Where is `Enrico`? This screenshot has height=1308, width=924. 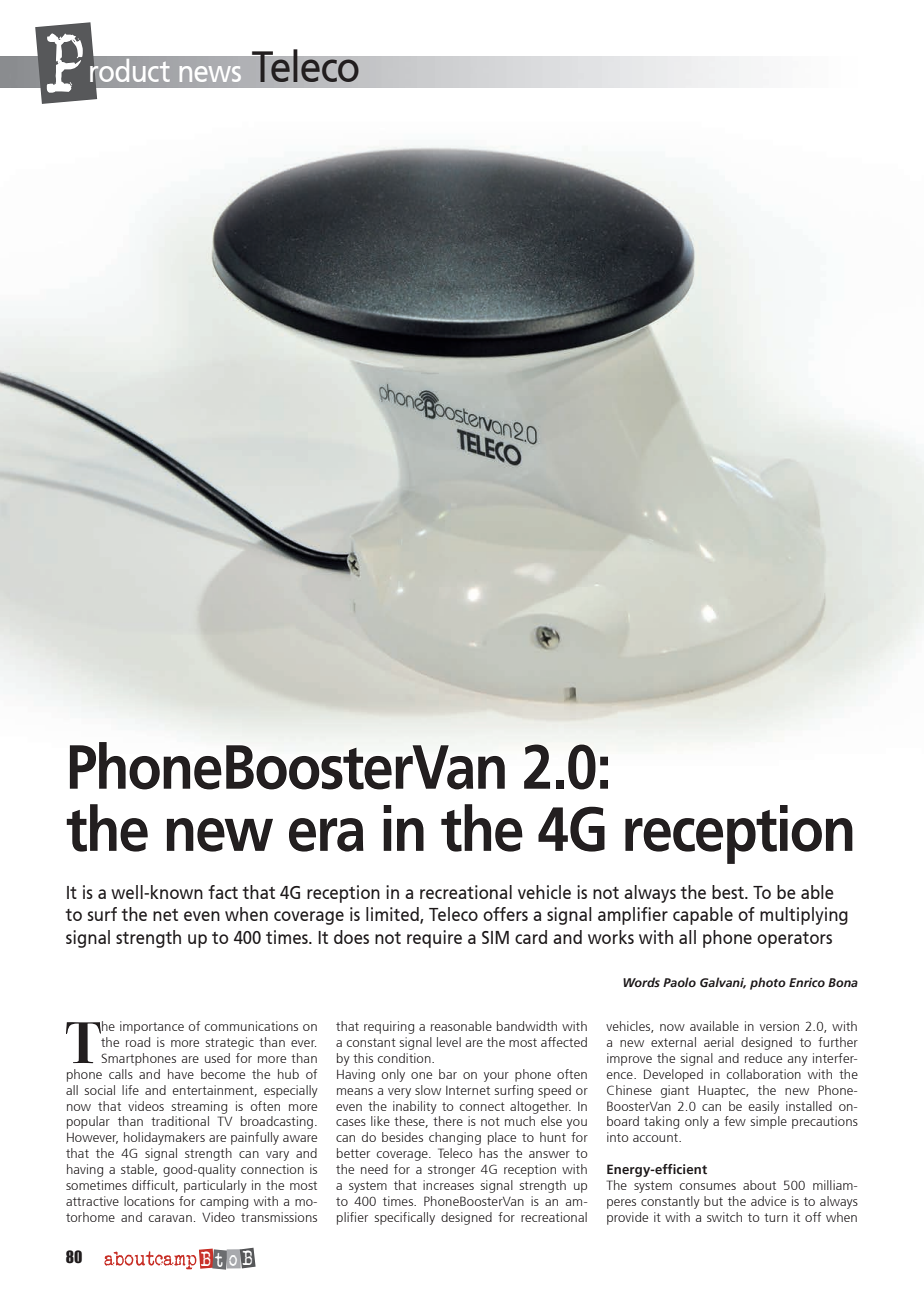 Enrico is located at coordinates (807, 982).
